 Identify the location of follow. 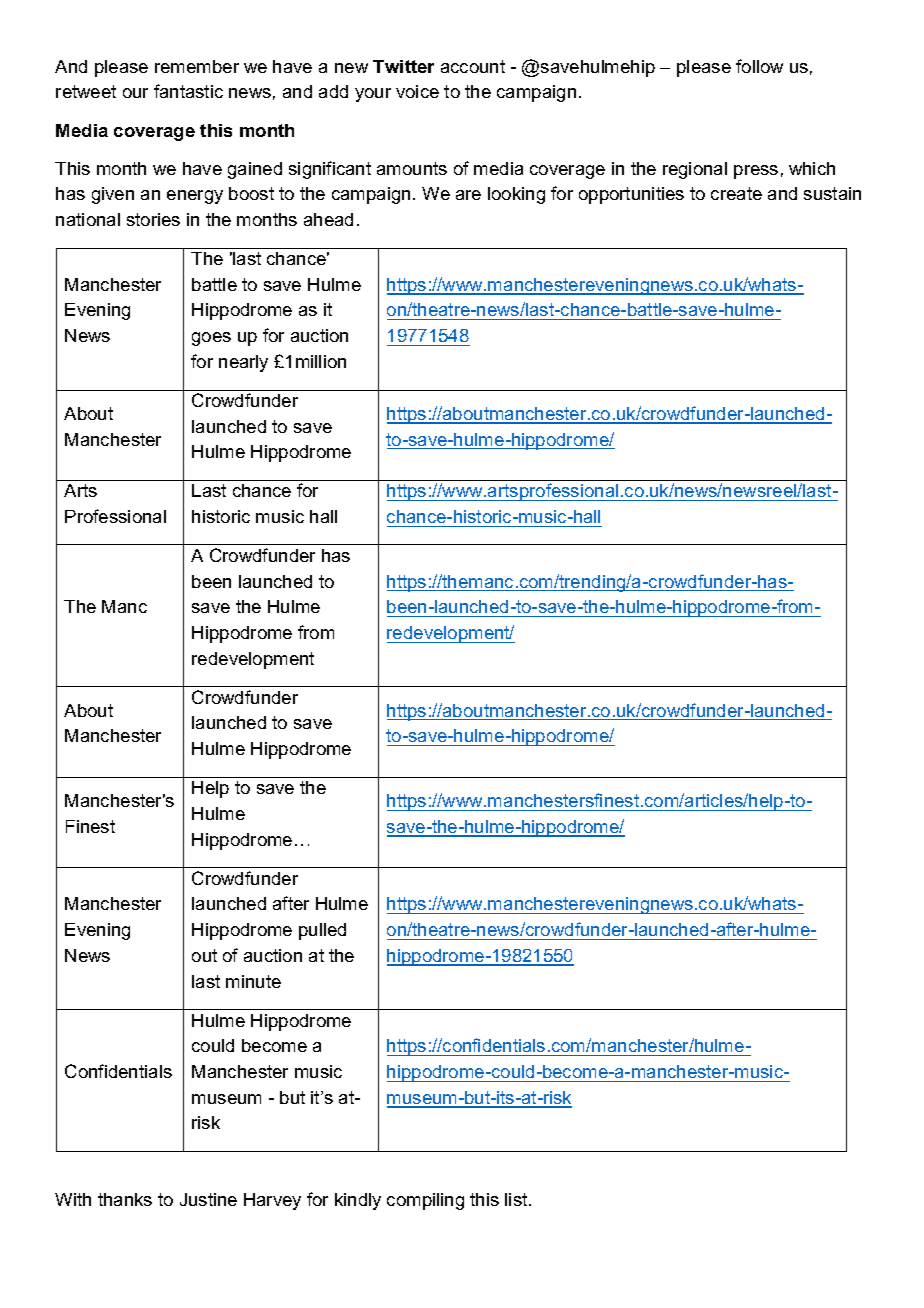
(759, 66).
